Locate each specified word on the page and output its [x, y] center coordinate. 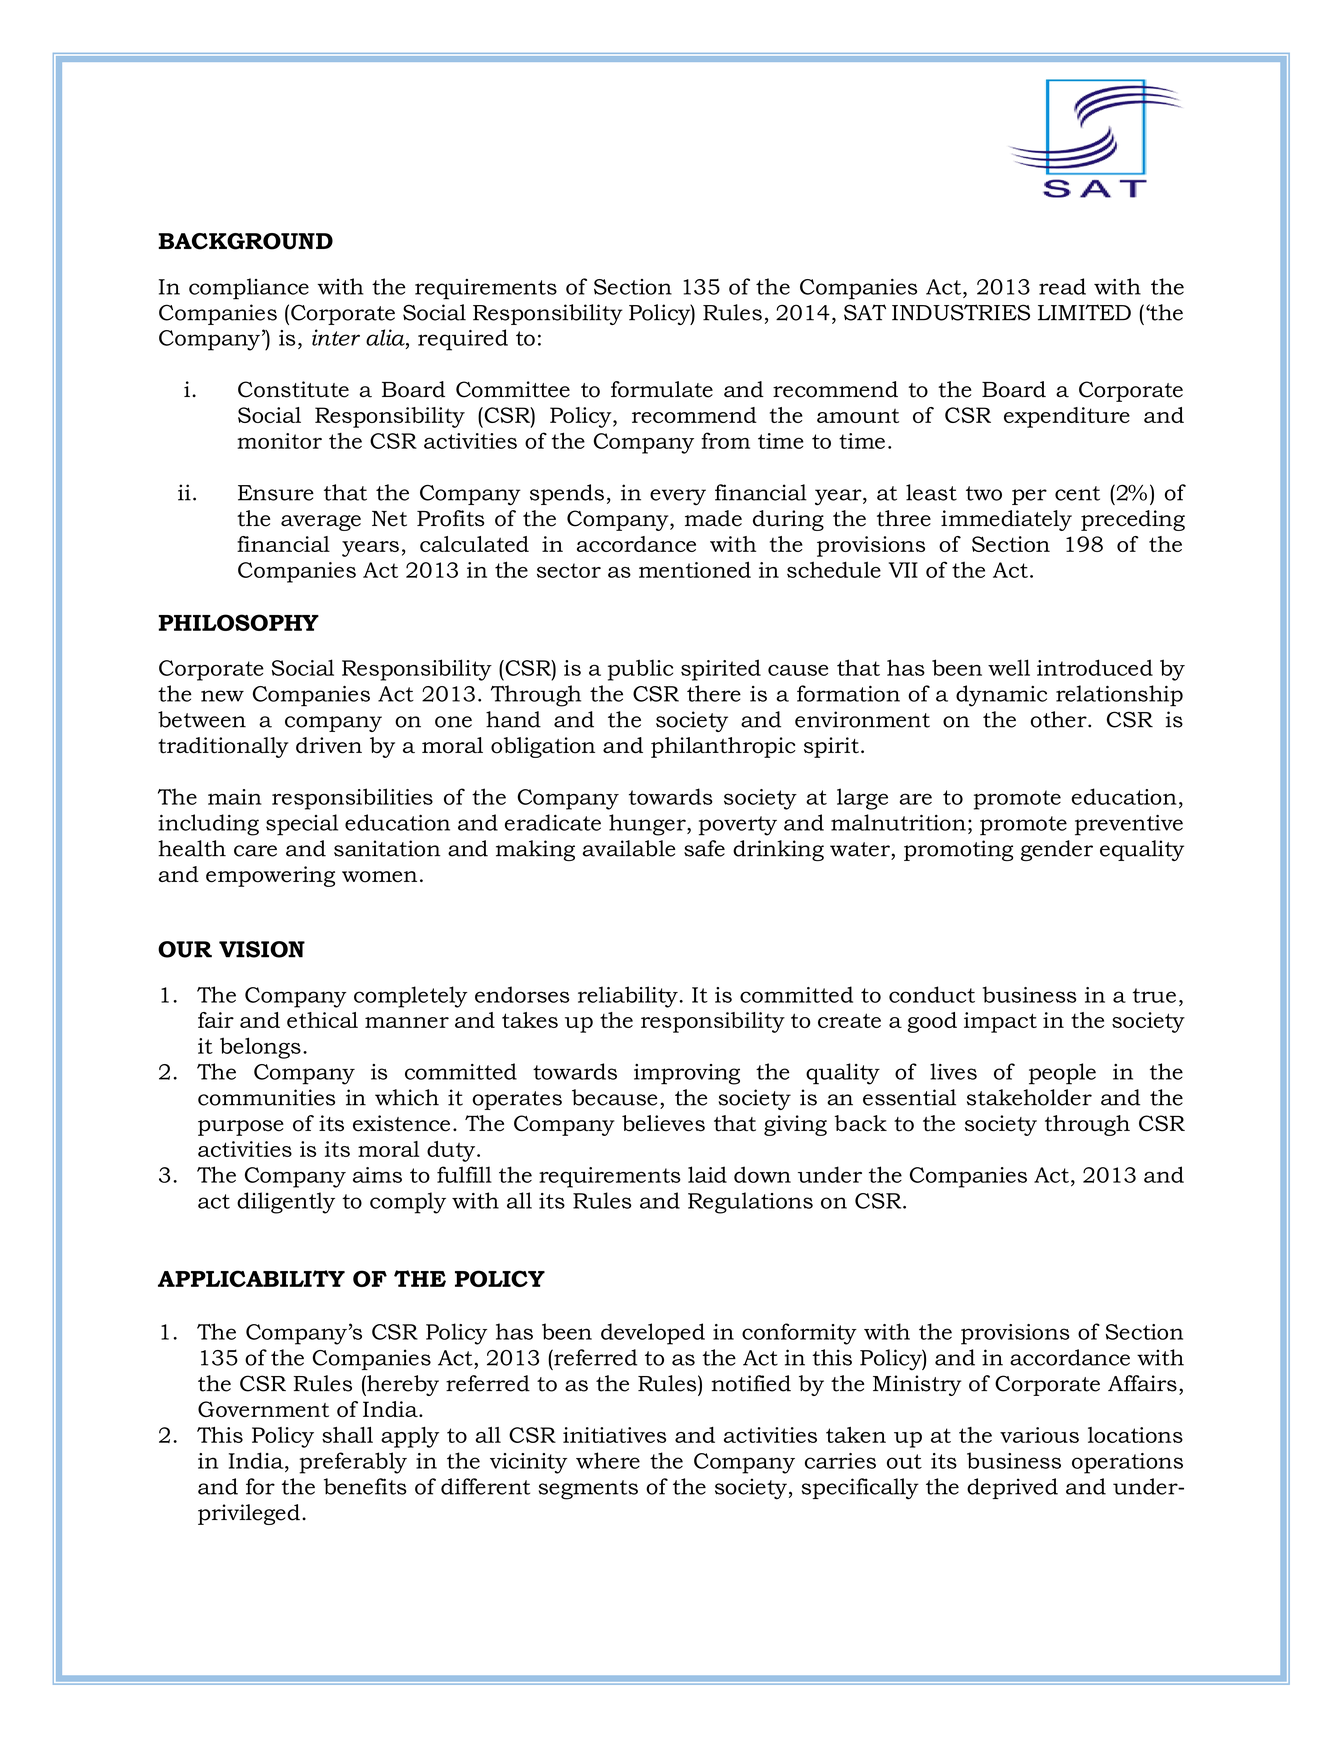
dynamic [1001, 696]
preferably [353, 1463]
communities [266, 1097]
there [714, 693]
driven [329, 745]
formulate [662, 389]
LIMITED [1084, 312]
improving [687, 1074]
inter [336, 337]
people [1062, 1074]
